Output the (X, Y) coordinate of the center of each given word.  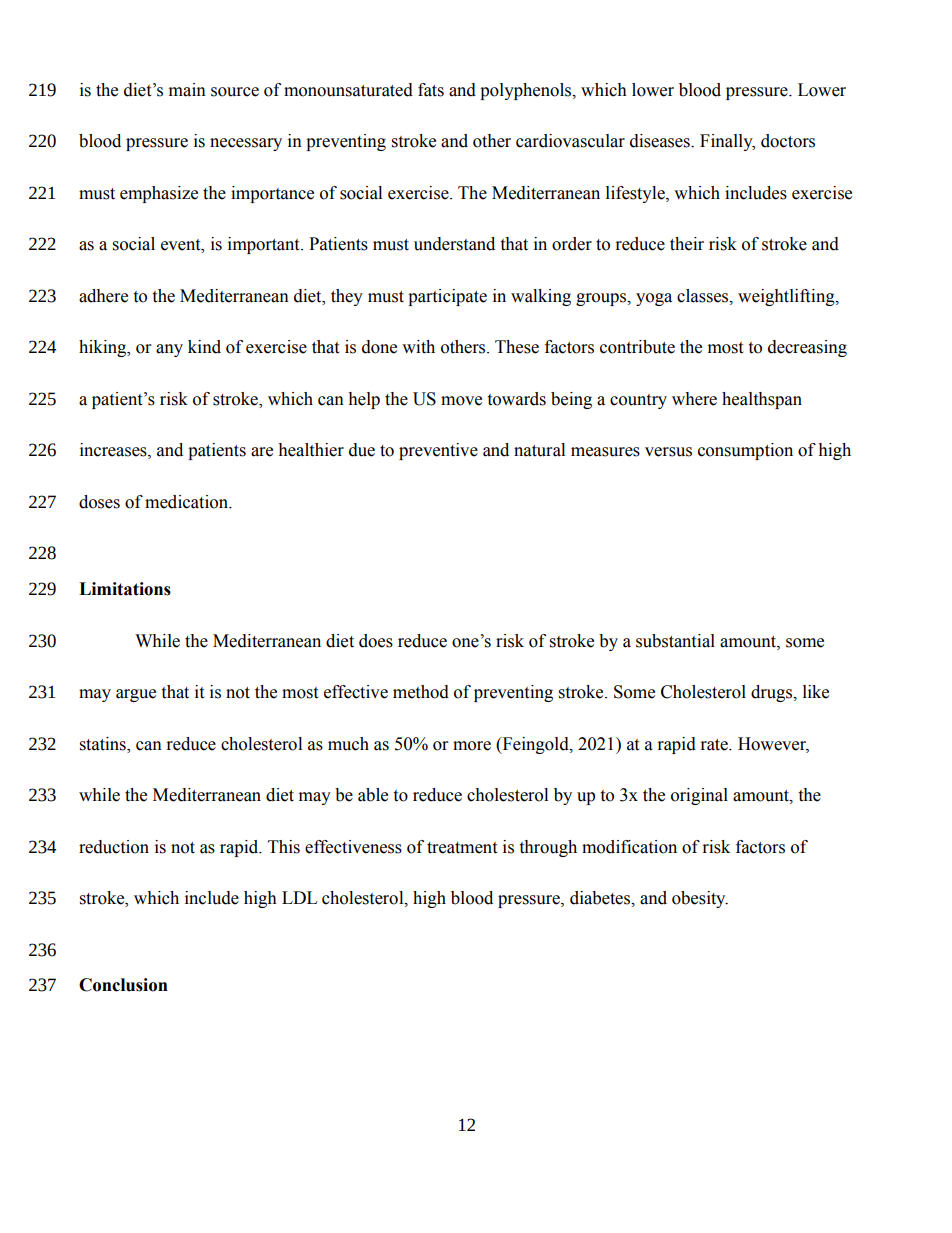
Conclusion (123, 985)
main (187, 90)
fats (431, 90)
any (169, 350)
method (421, 692)
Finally (727, 142)
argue (136, 695)
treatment (462, 848)
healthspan (762, 400)
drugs (772, 693)
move (461, 401)
